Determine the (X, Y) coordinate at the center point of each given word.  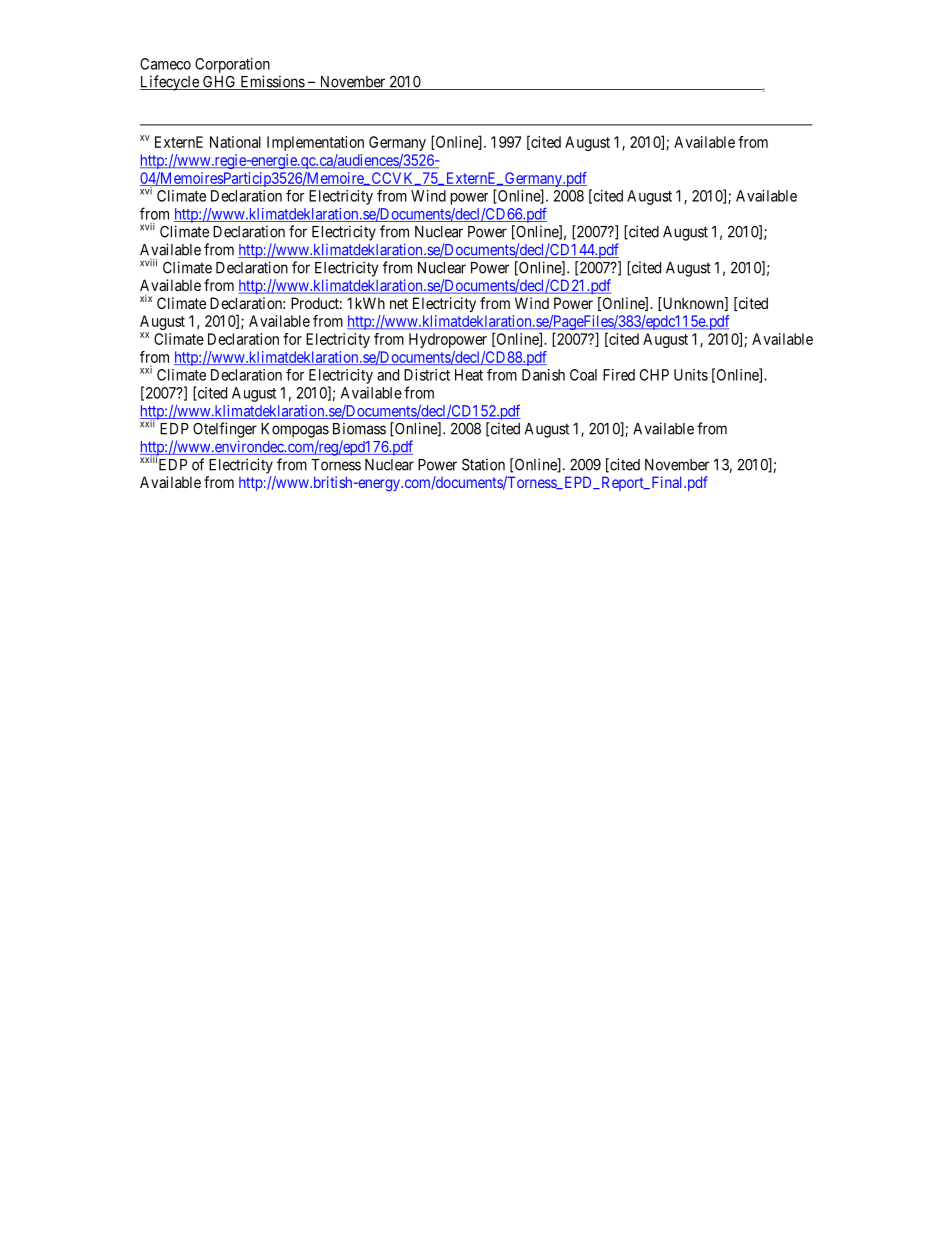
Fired (619, 375)
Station (483, 464)
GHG (220, 83)
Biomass (359, 428)
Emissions (272, 82)
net (399, 303)
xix (146, 298)
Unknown (693, 304)
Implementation (315, 143)
